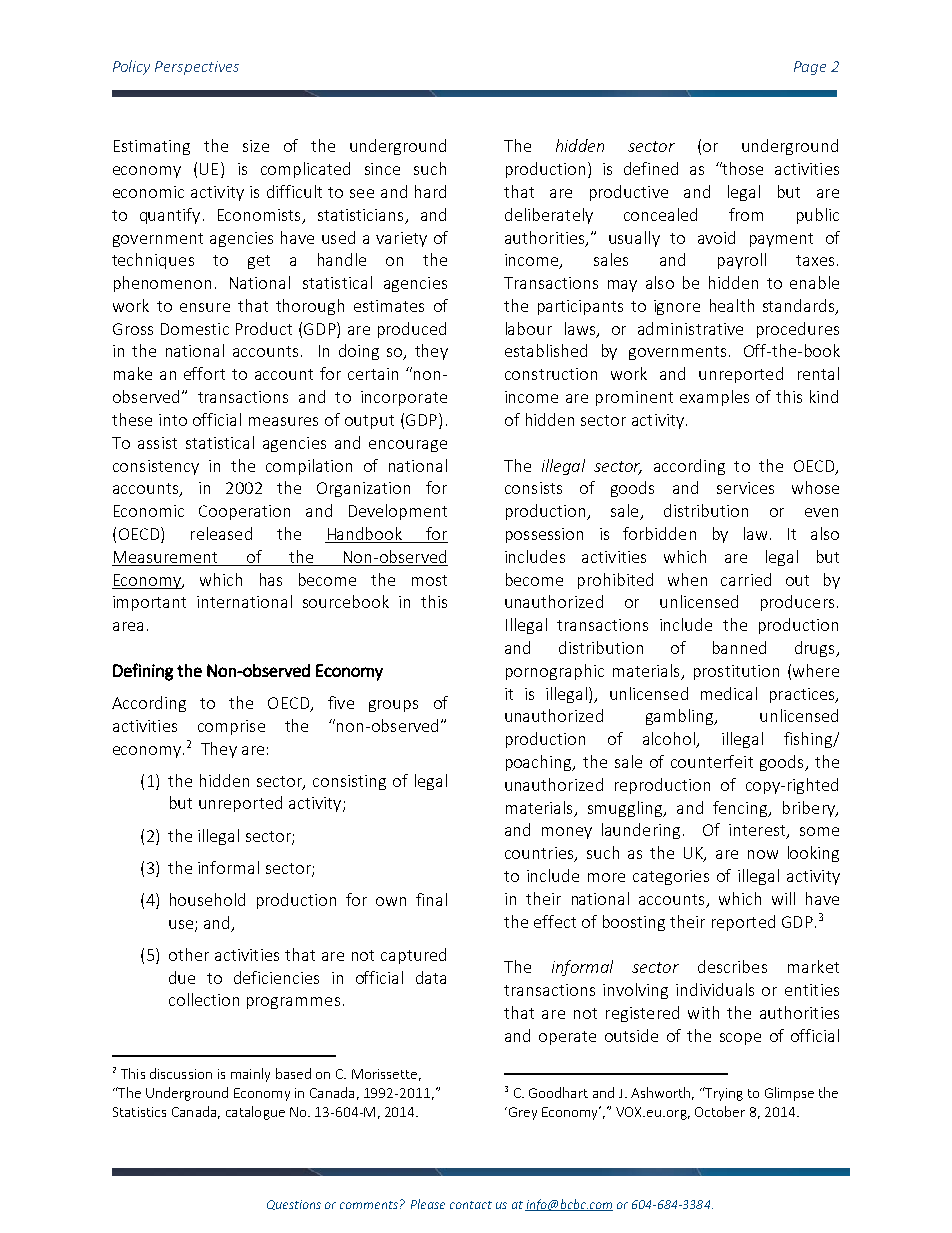  What do you see at coordinates (810, 68) in the image?
I see `Page` at bounding box center [810, 68].
